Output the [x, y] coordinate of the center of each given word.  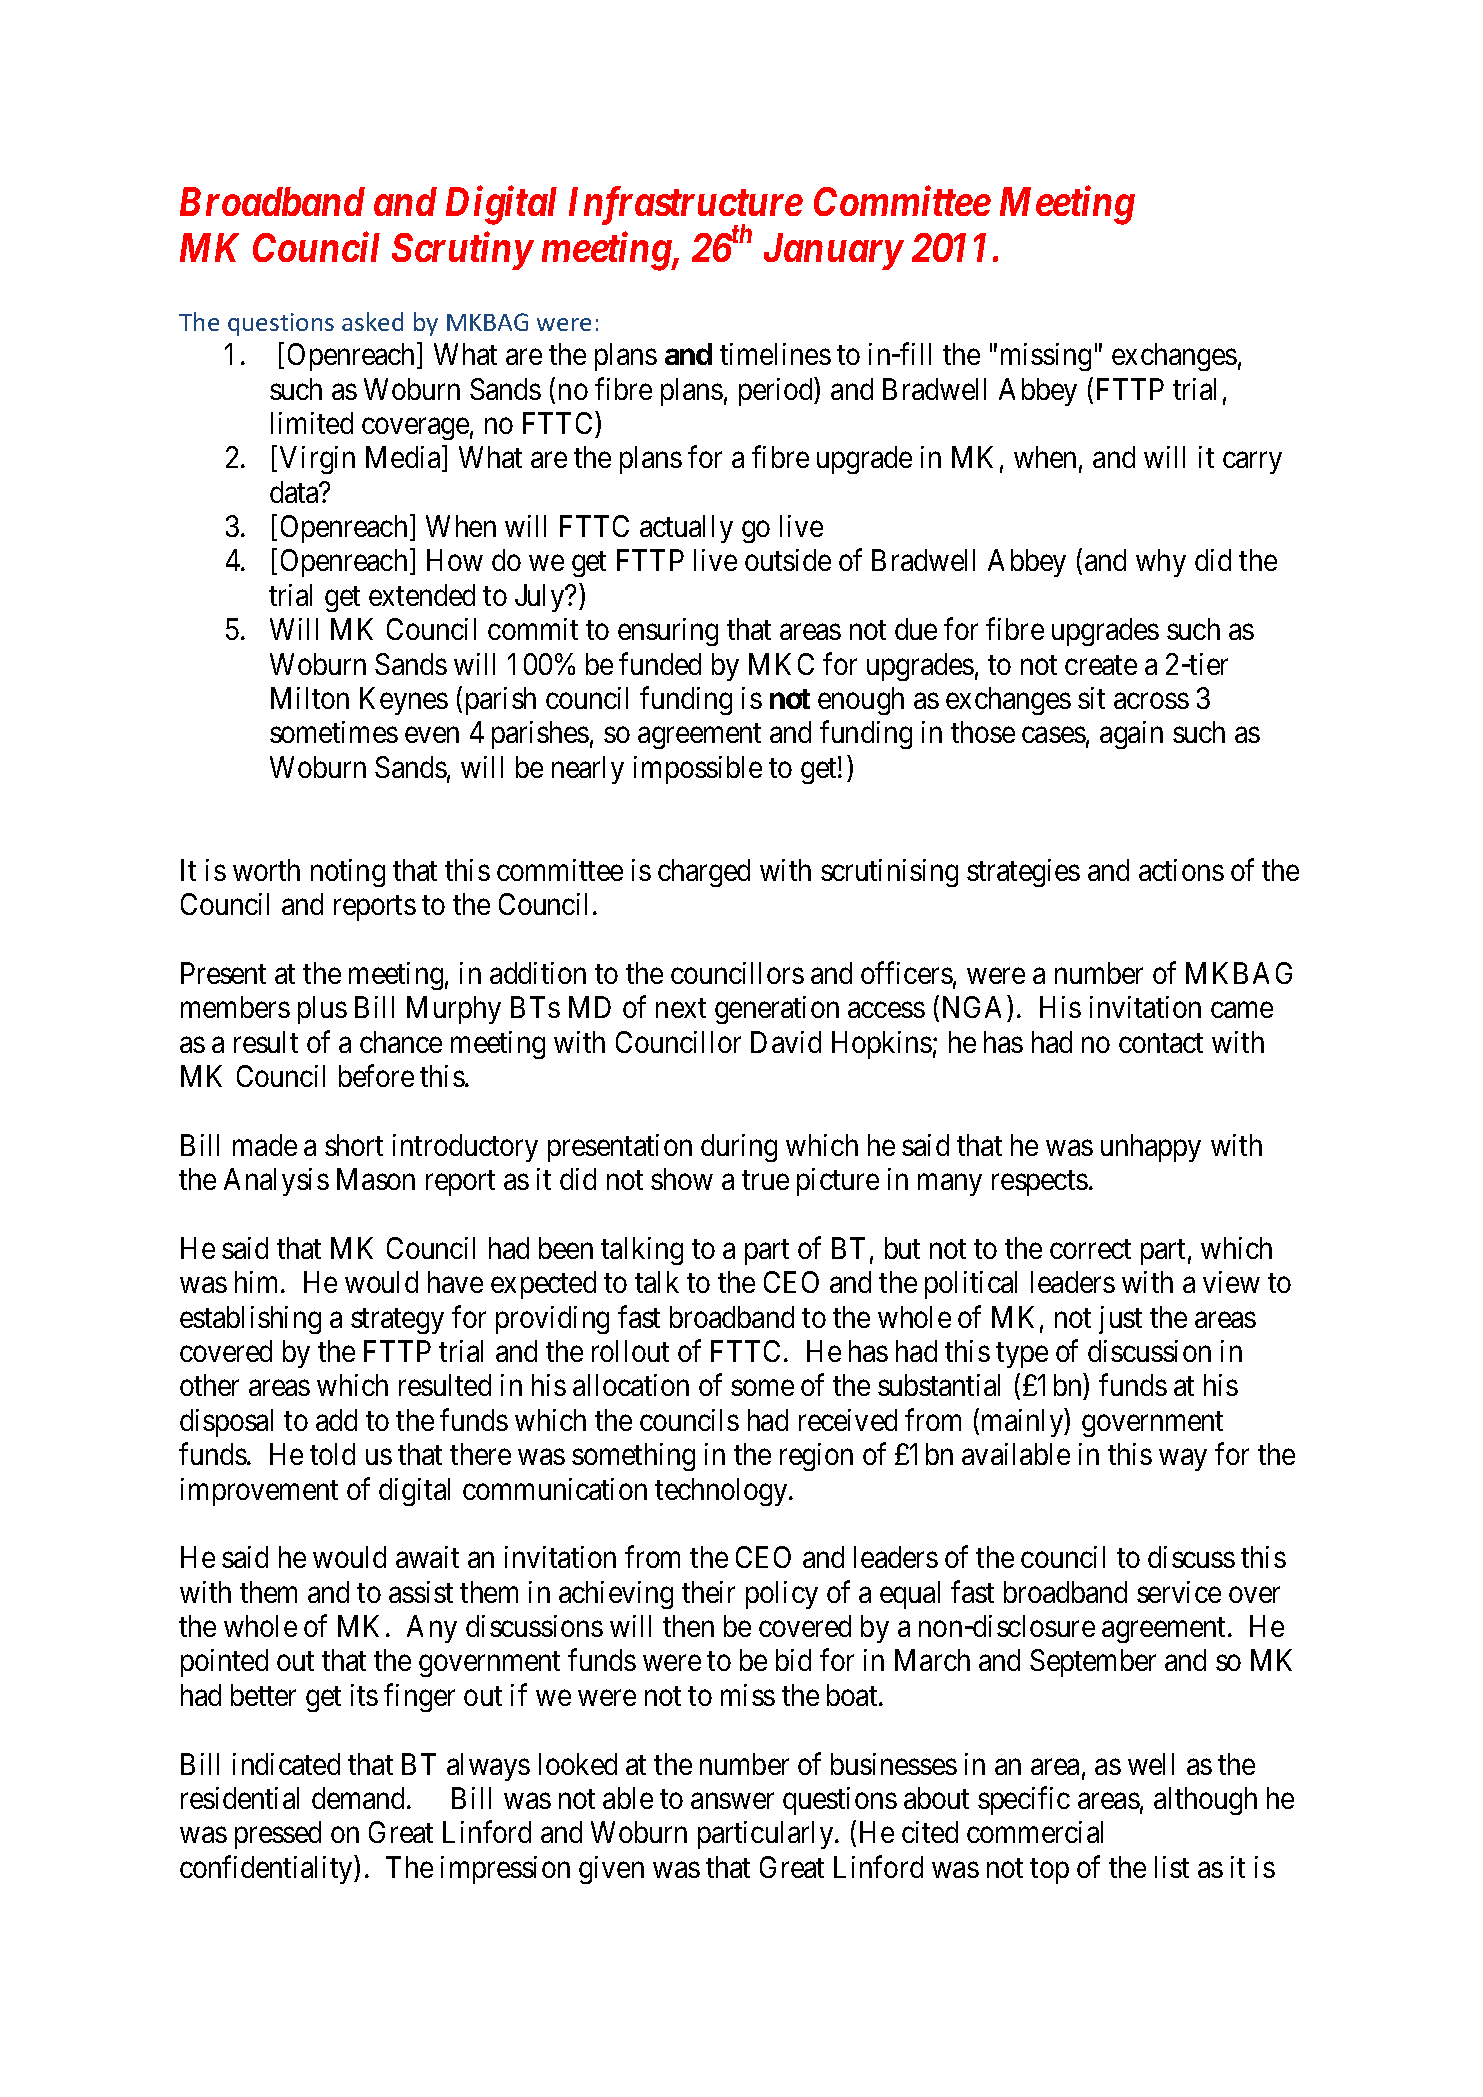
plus [322, 1010]
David [786, 1042]
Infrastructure [686, 206]
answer [732, 1801]
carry [1252, 463]
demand [360, 1798]
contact [1161, 1043]
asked [372, 321]
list [1172, 1867]
